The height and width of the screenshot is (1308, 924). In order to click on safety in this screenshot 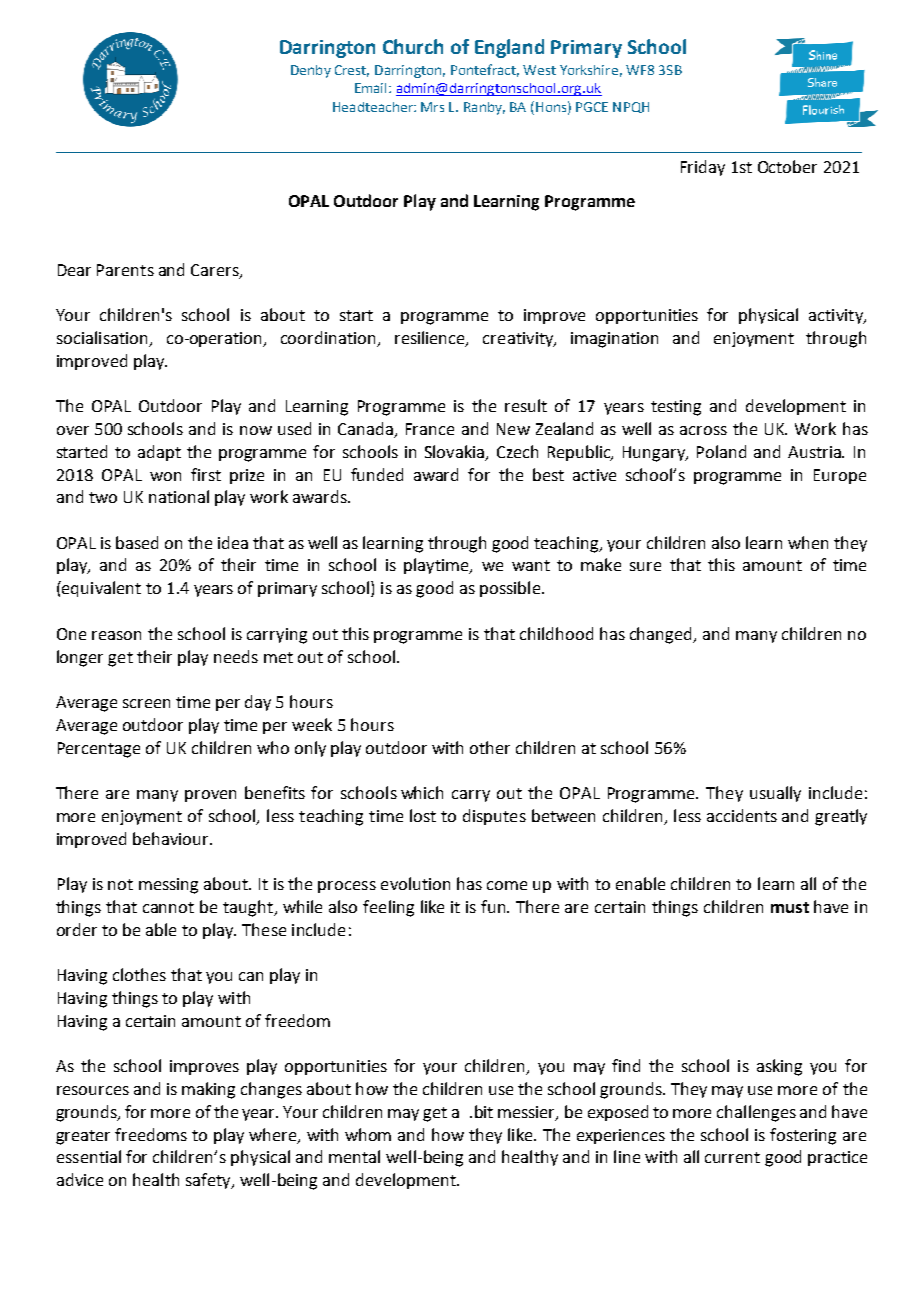, I will do `click(209, 1181)`.
